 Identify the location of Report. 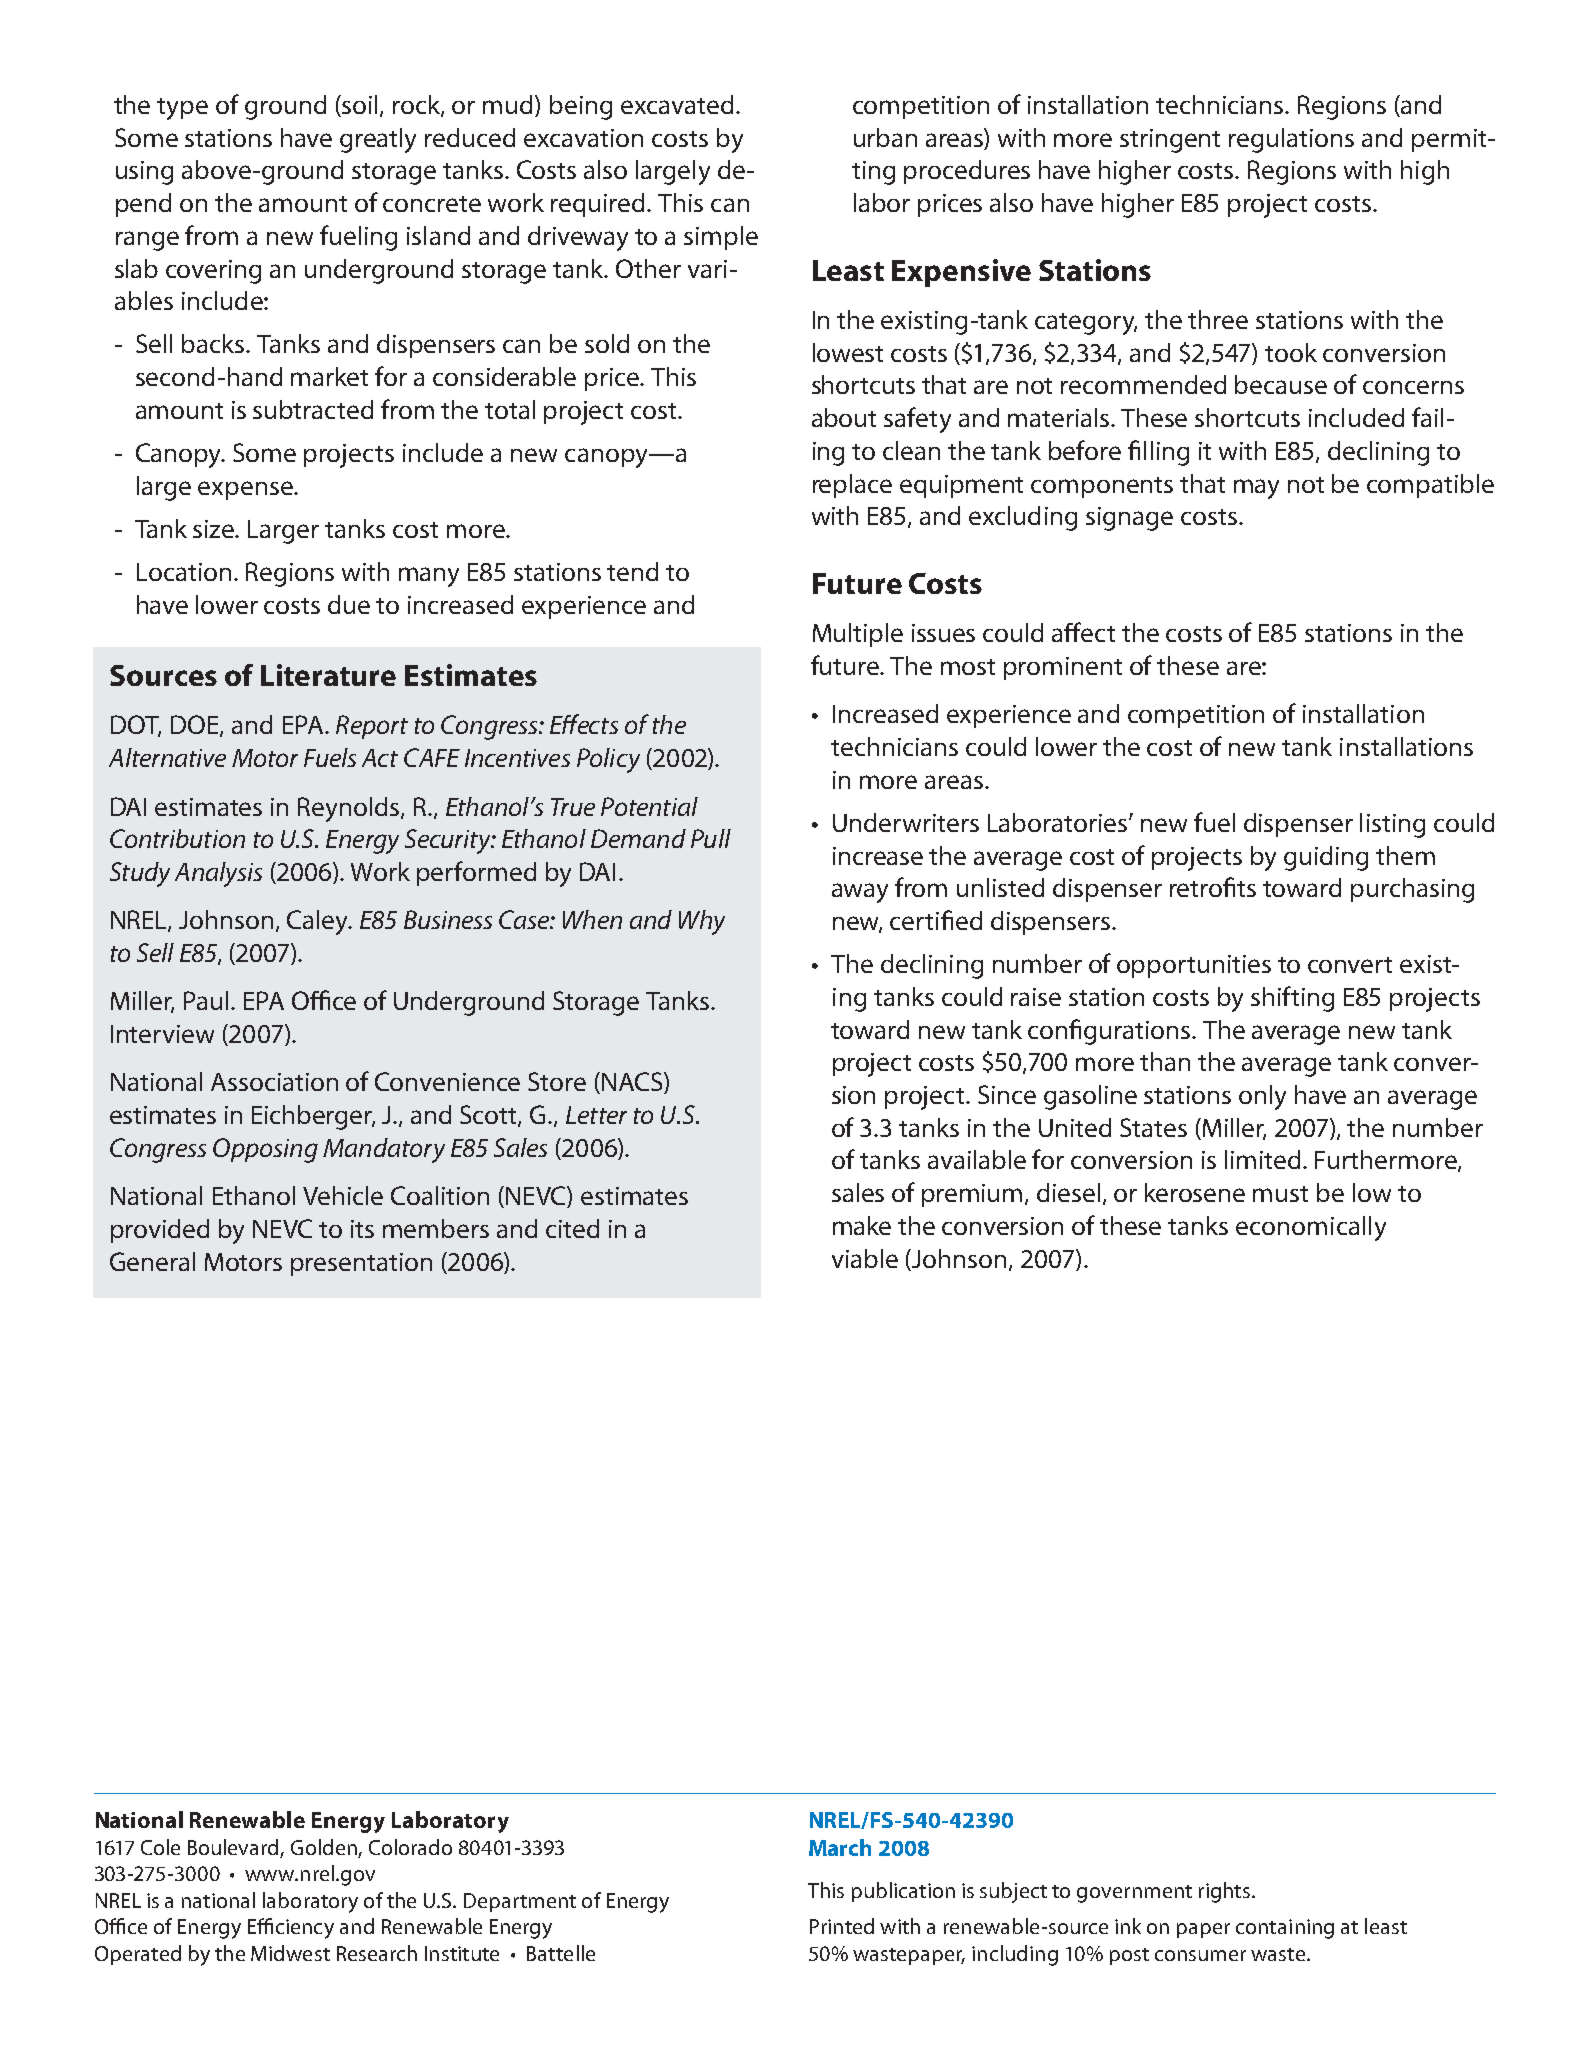
(372, 727).
